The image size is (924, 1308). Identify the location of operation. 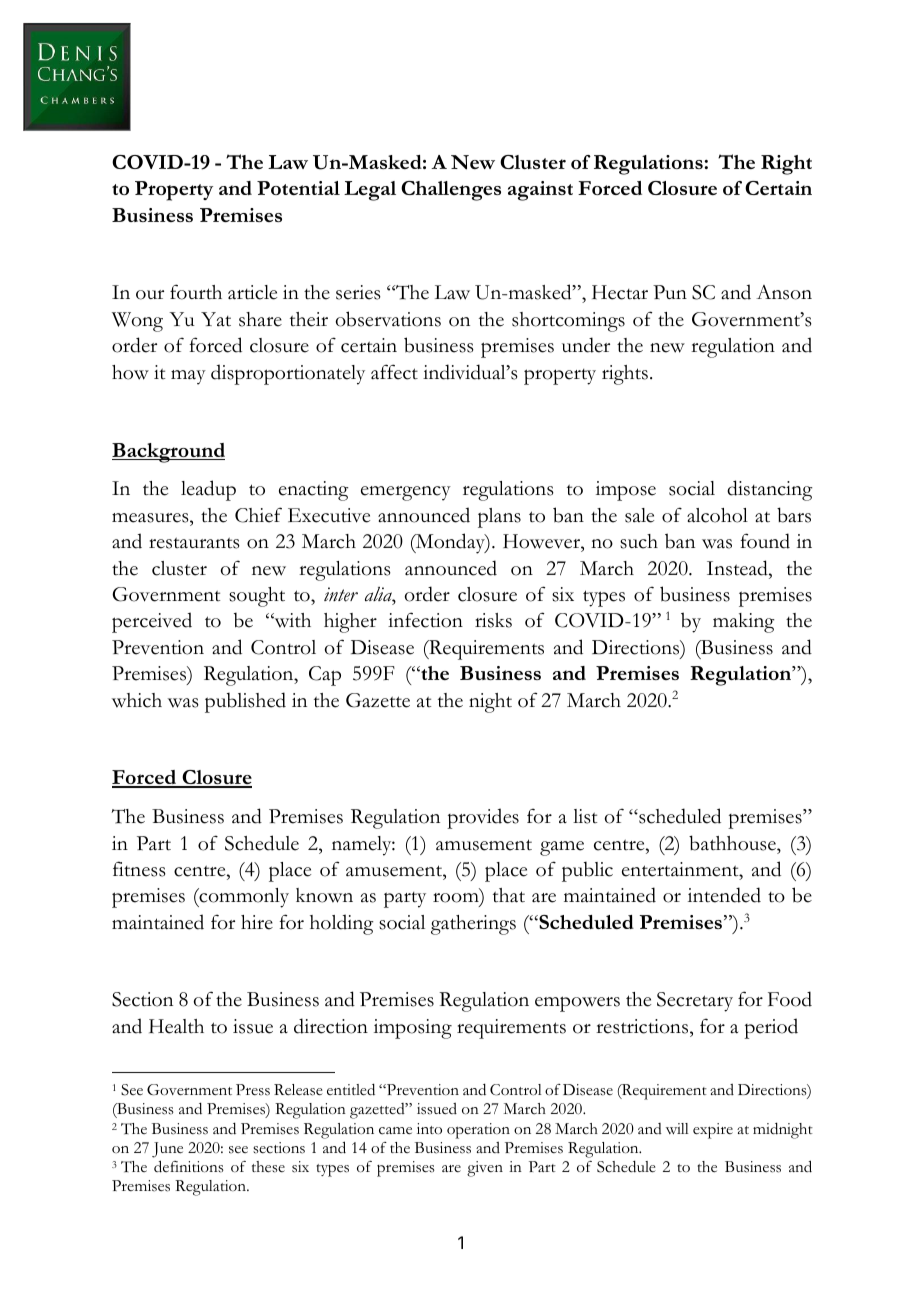
(478, 1131).
